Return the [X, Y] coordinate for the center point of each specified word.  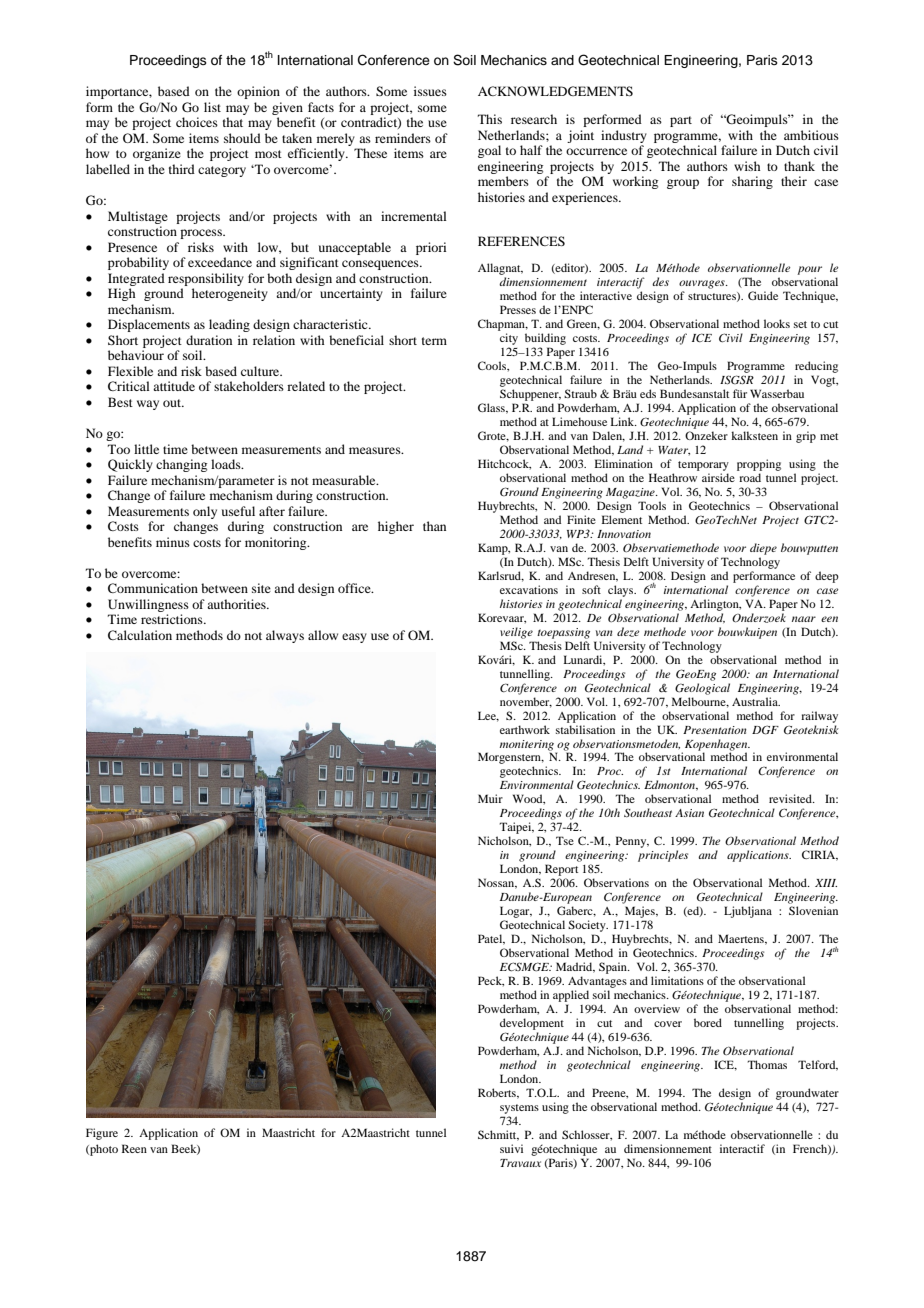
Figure [102, 1134]
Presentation [715, 730]
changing [181, 465]
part [681, 121]
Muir [490, 798]
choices [197, 122]
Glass [492, 408]
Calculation [140, 635]
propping [759, 465]
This [490, 119]
